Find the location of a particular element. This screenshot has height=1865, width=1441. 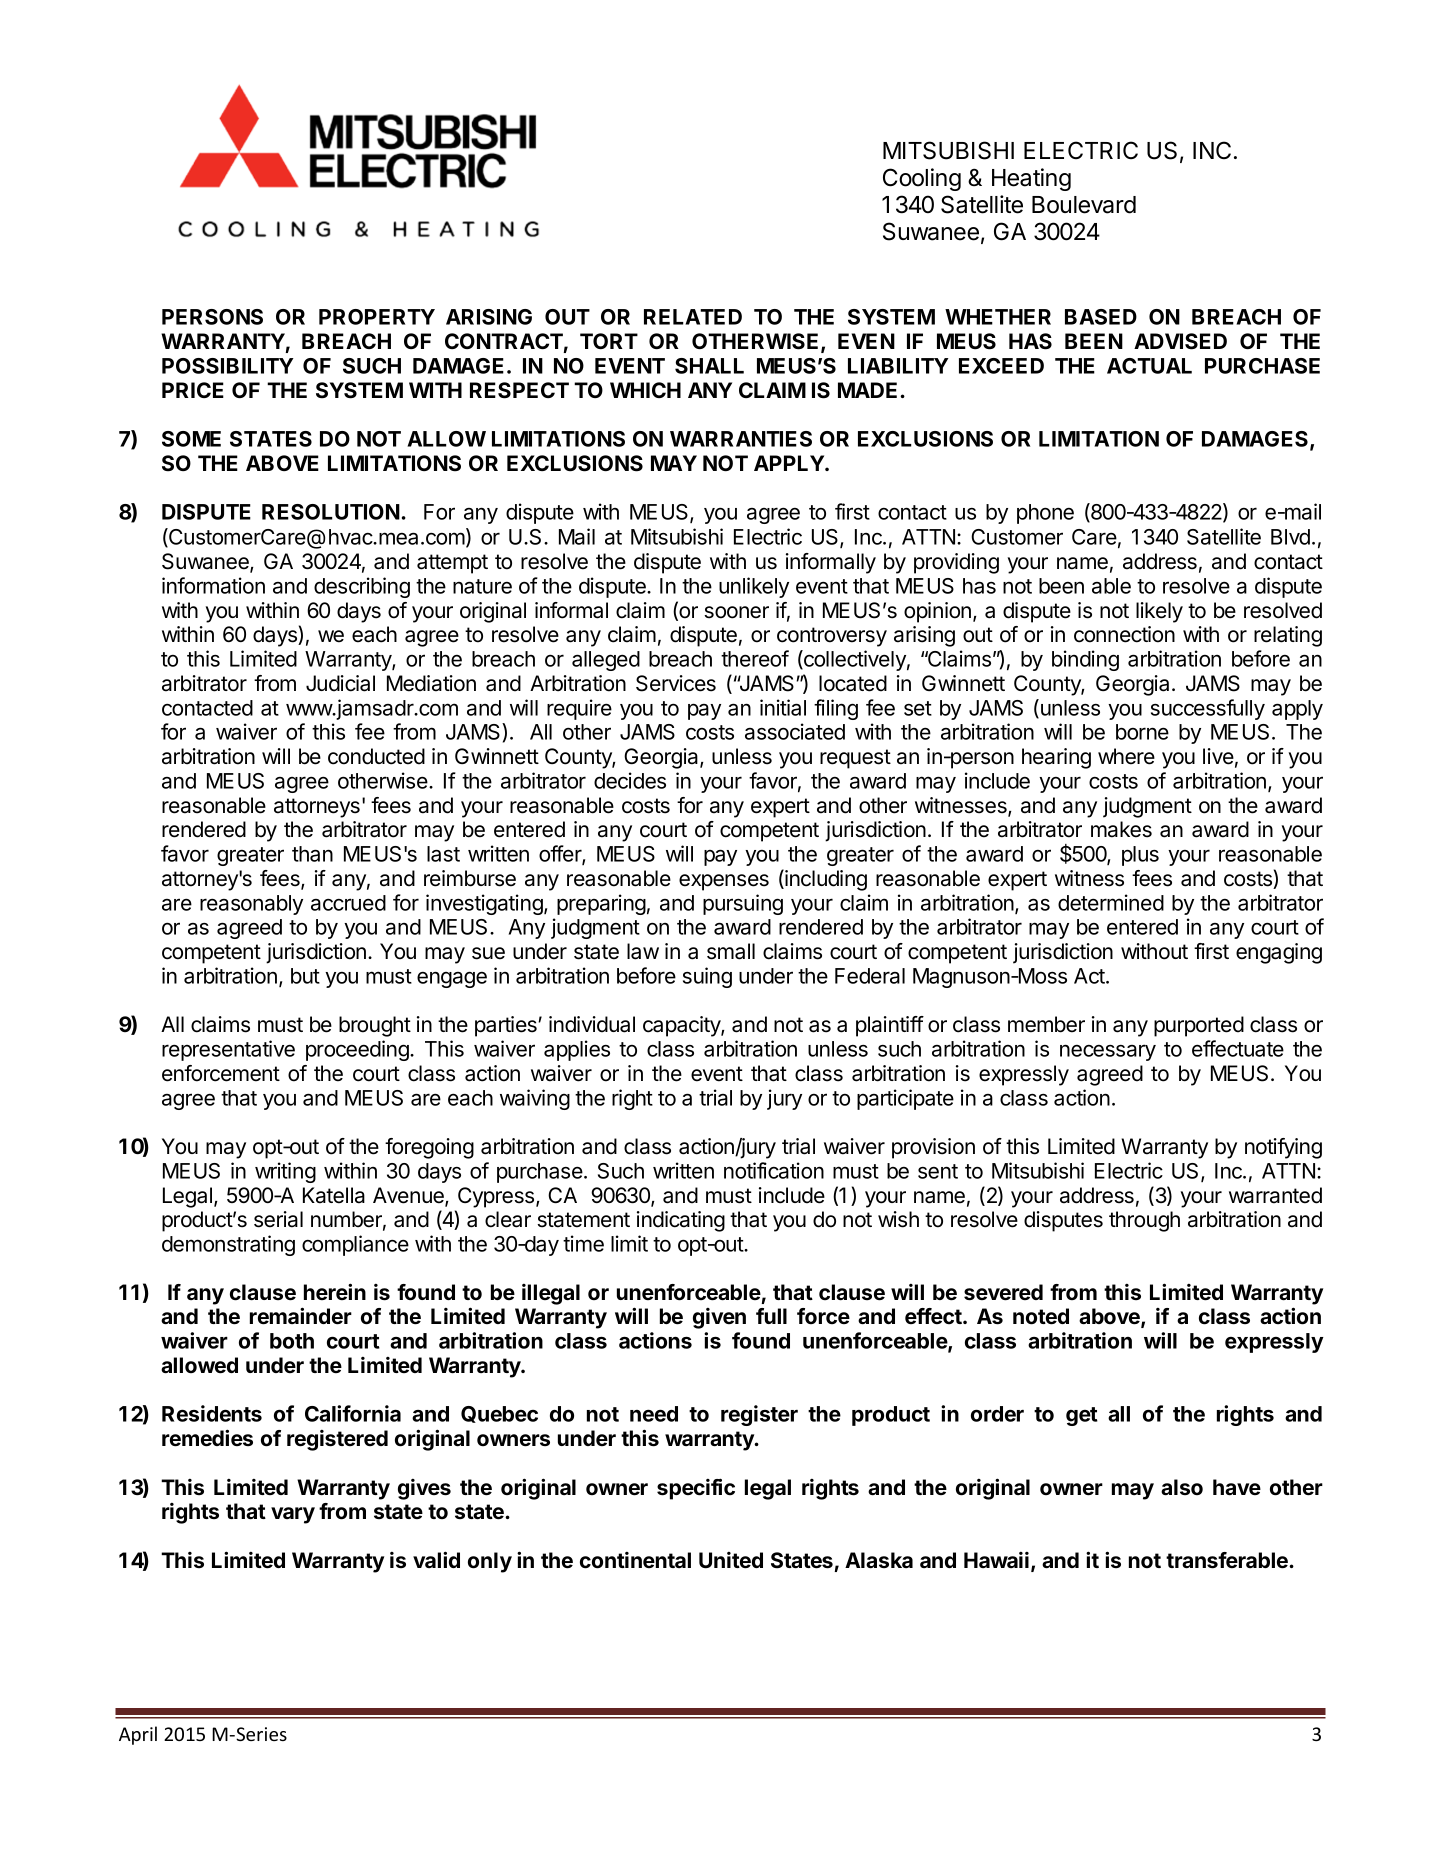

April is located at coordinates (138, 1735).
